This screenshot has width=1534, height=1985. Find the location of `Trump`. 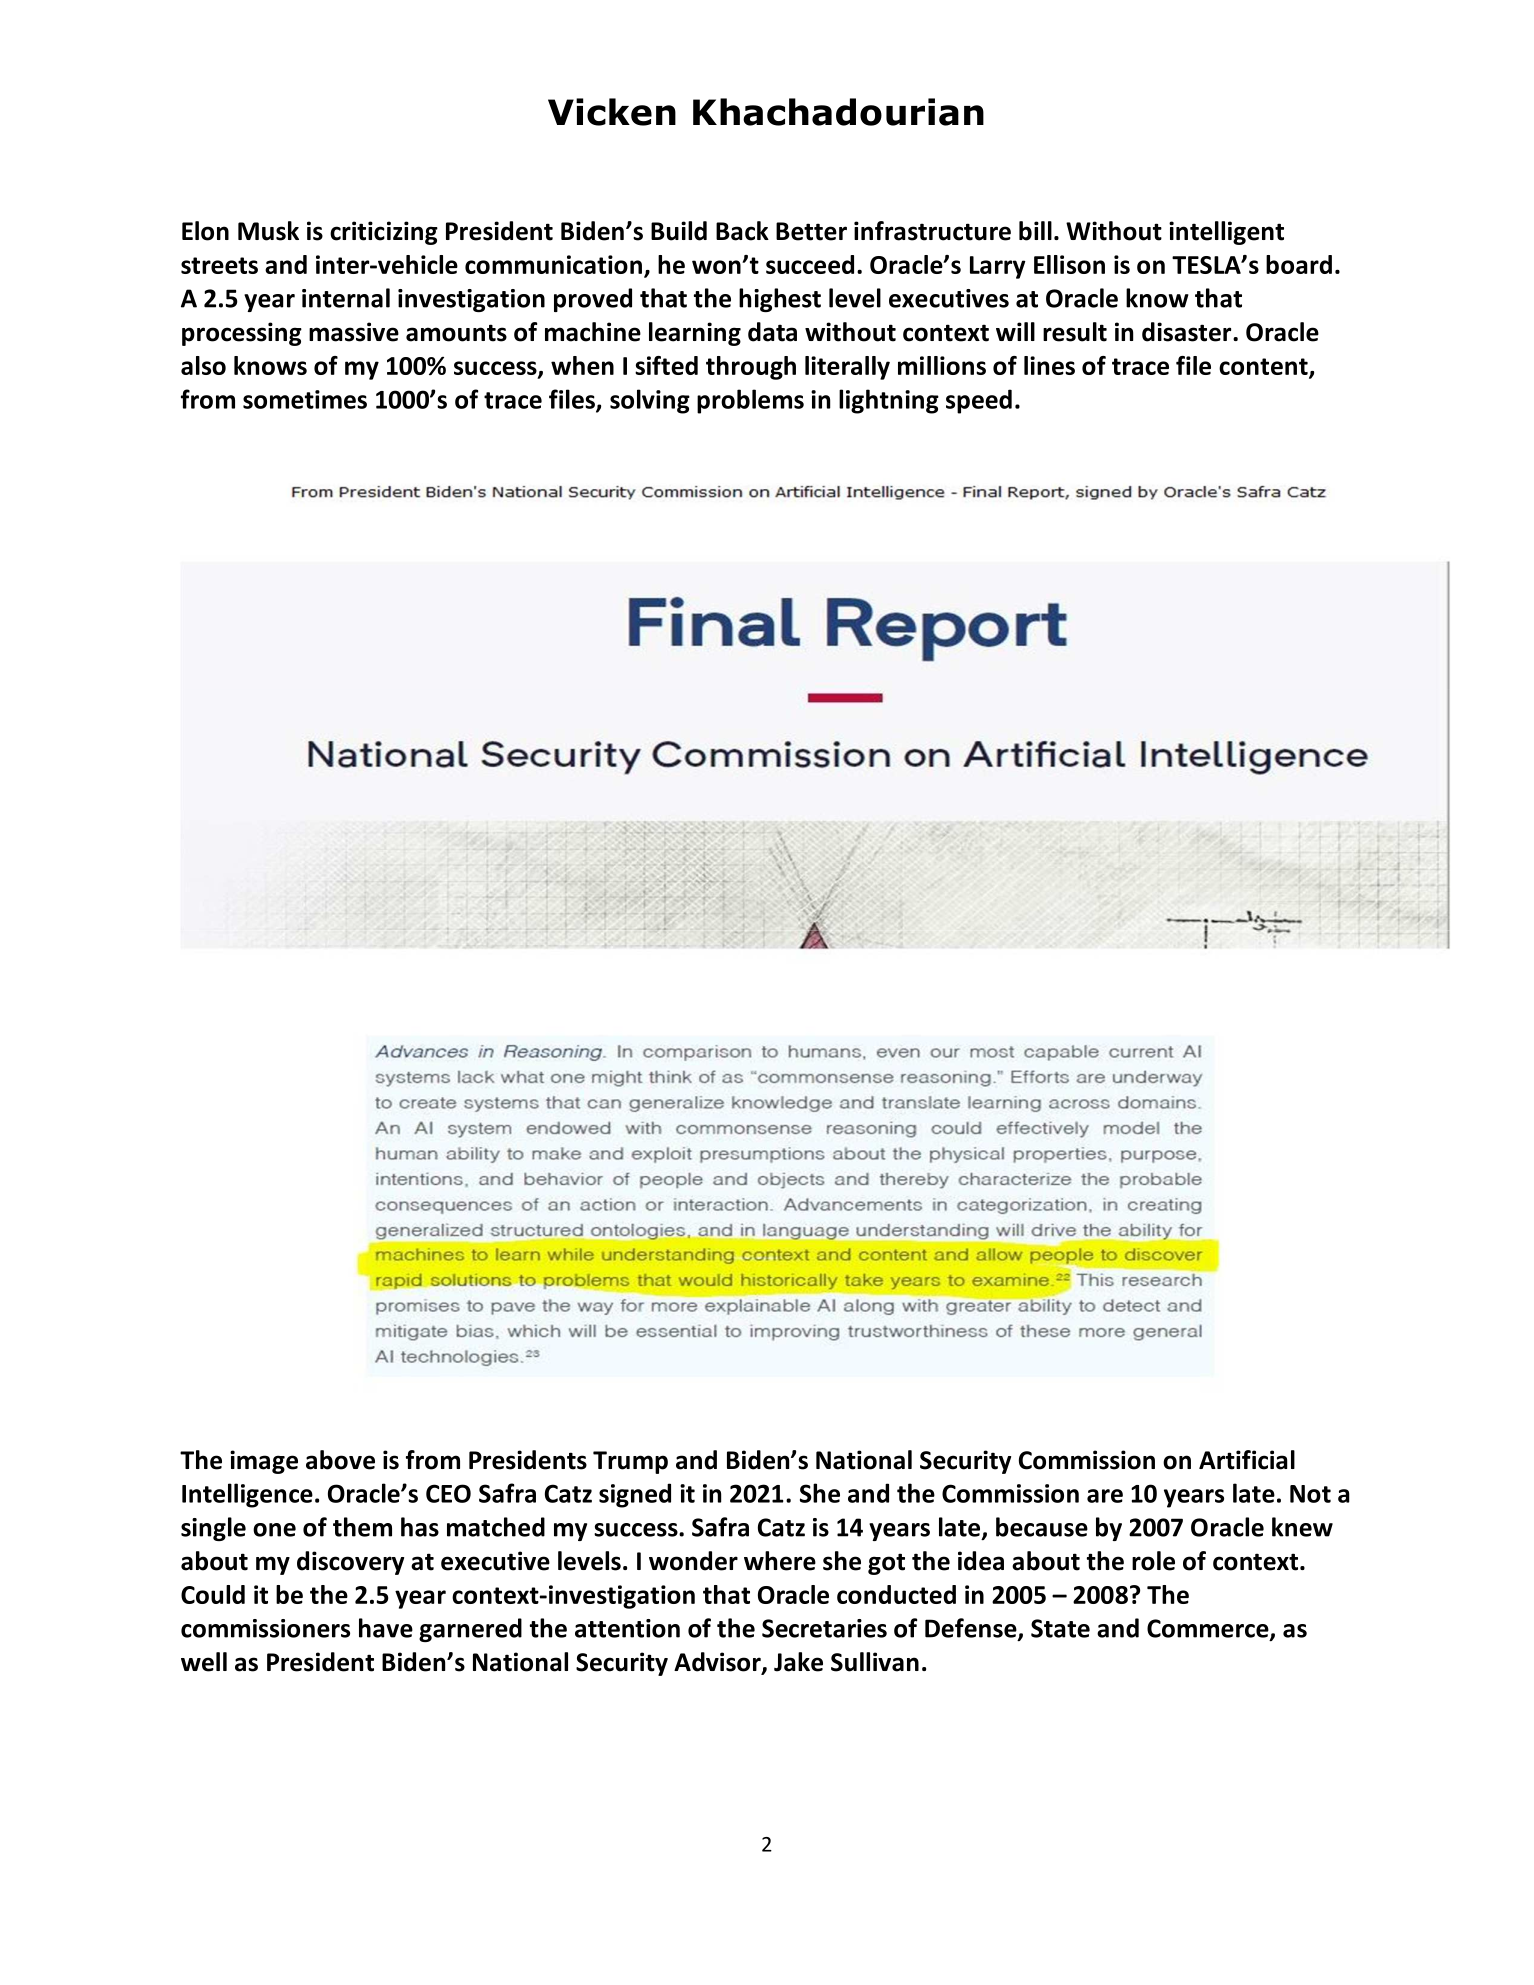

Trump is located at coordinates (630, 1462).
